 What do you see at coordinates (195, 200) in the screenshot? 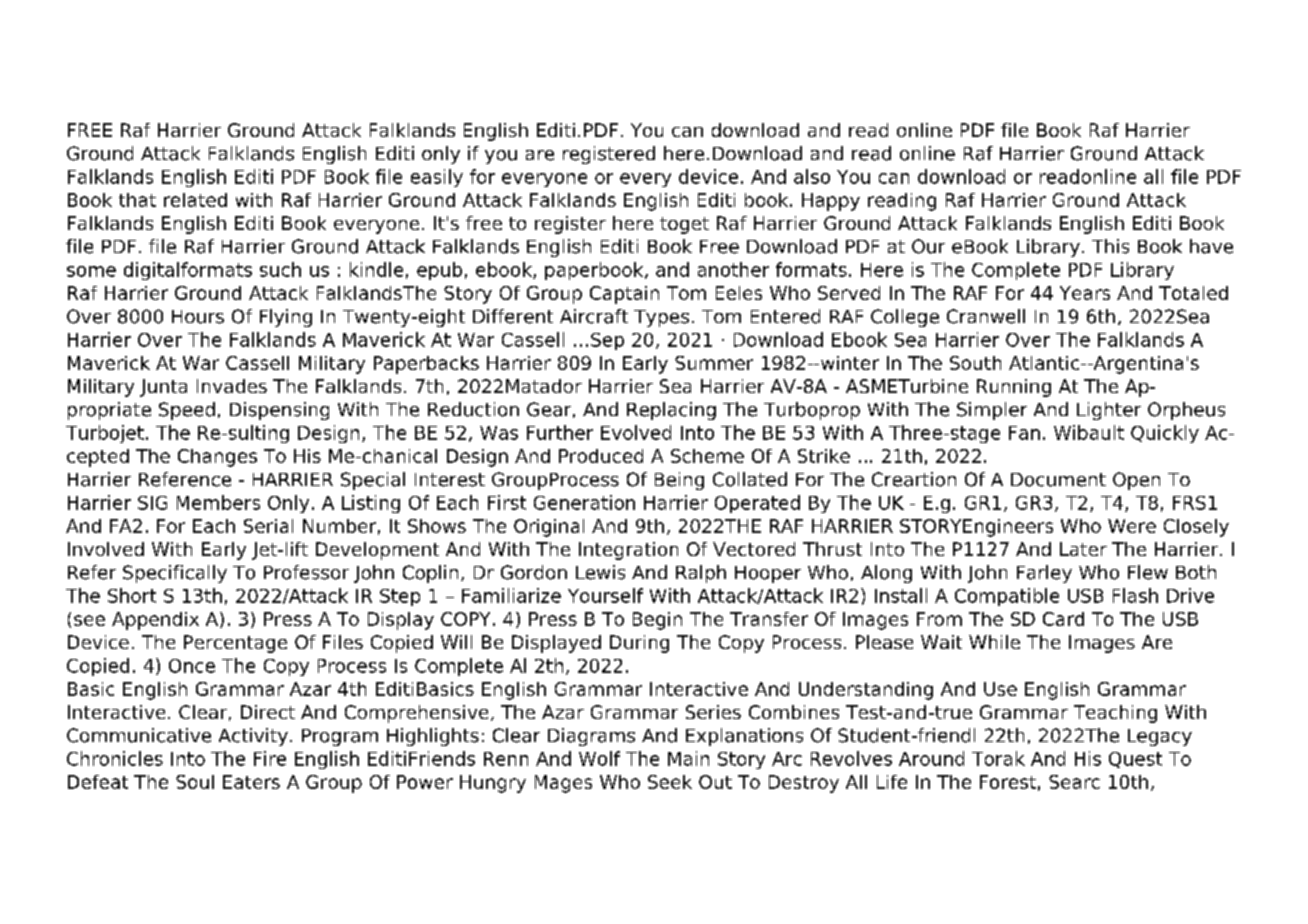
I see `related` at bounding box center [195, 200].
